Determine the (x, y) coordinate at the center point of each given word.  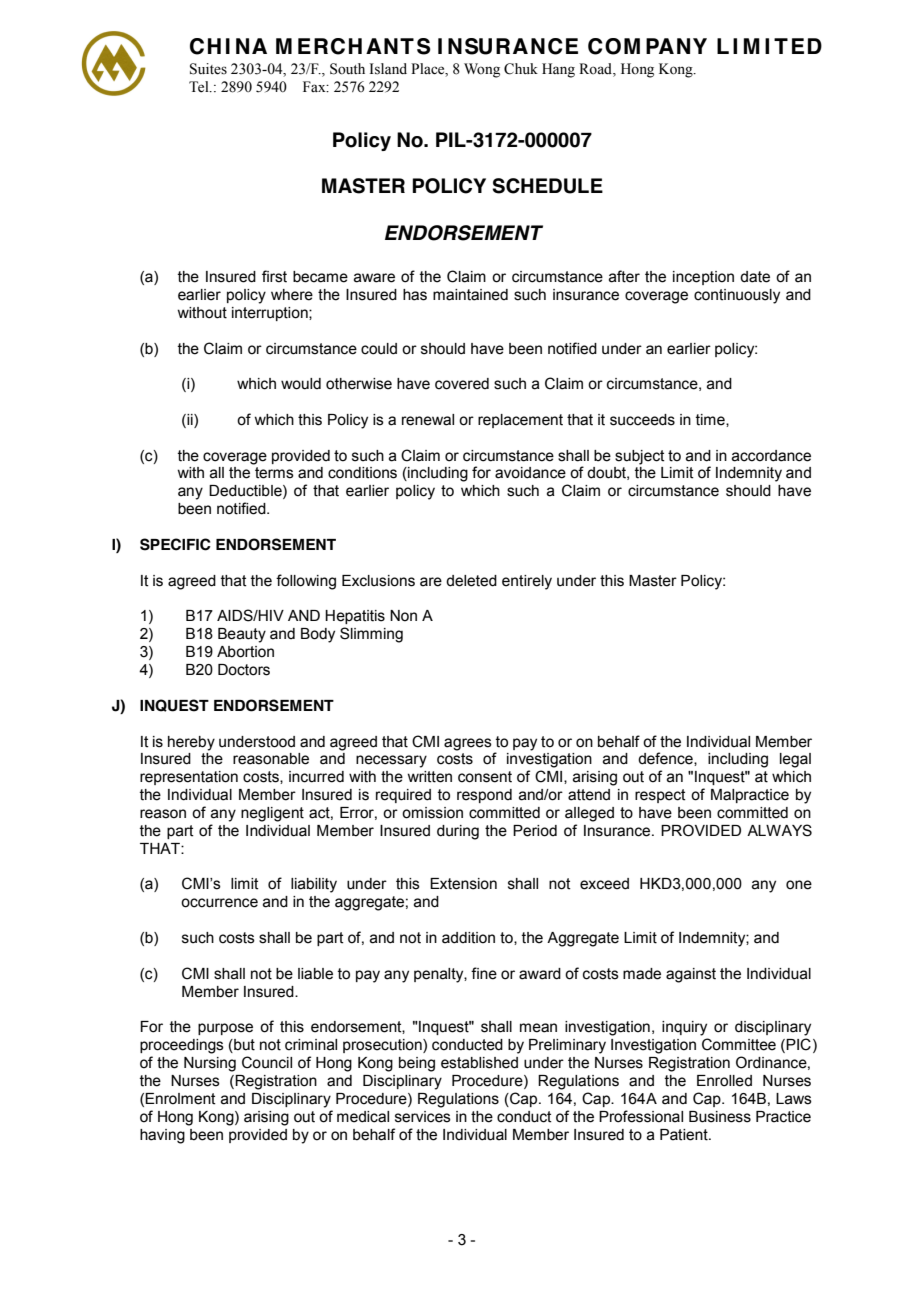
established (479, 1063)
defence (666, 759)
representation (189, 778)
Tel (200, 87)
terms (274, 473)
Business (720, 1117)
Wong (482, 70)
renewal (428, 420)
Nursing (210, 1064)
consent (485, 777)
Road (596, 69)
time (711, 420)
